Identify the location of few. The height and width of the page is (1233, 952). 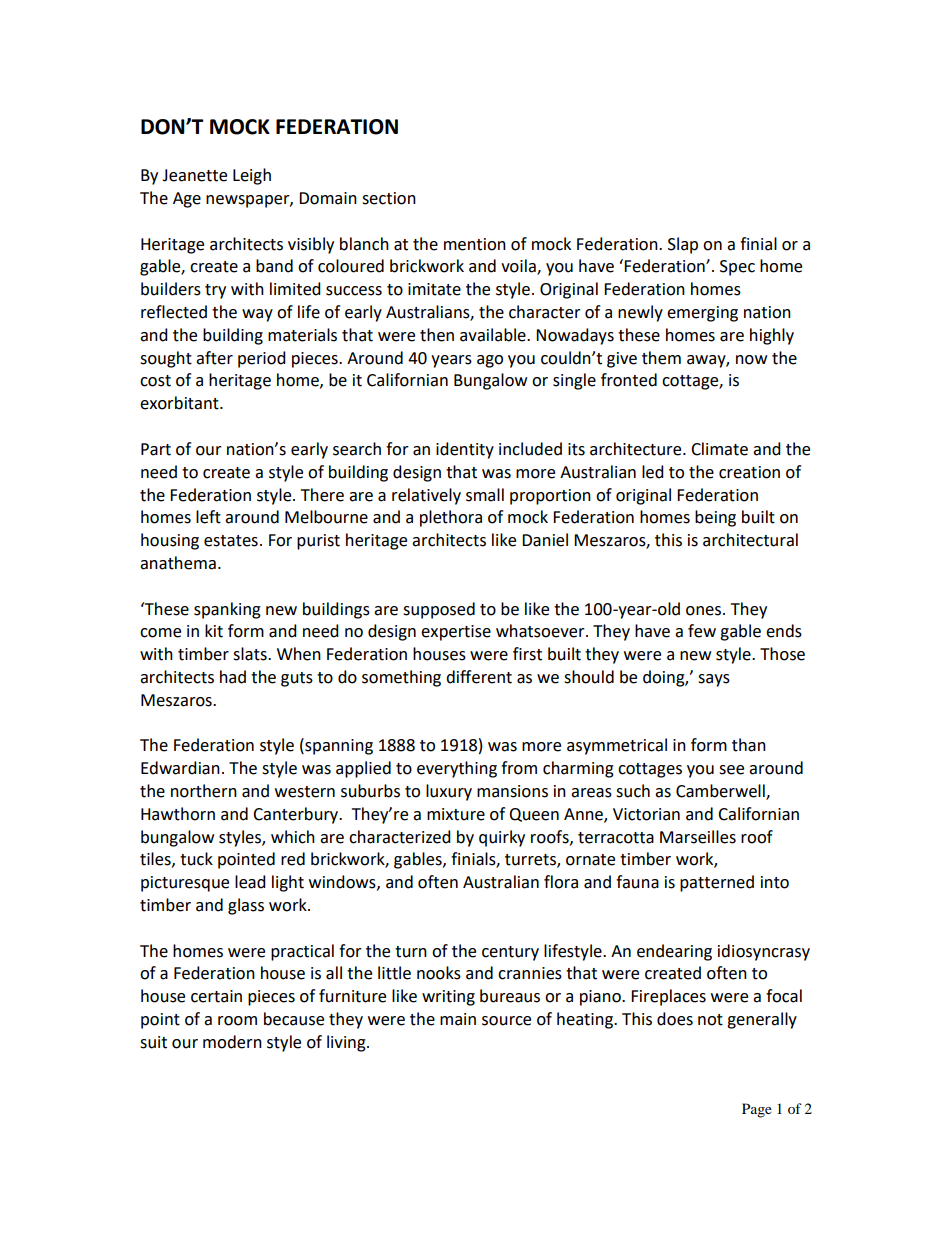
(702, 631).
